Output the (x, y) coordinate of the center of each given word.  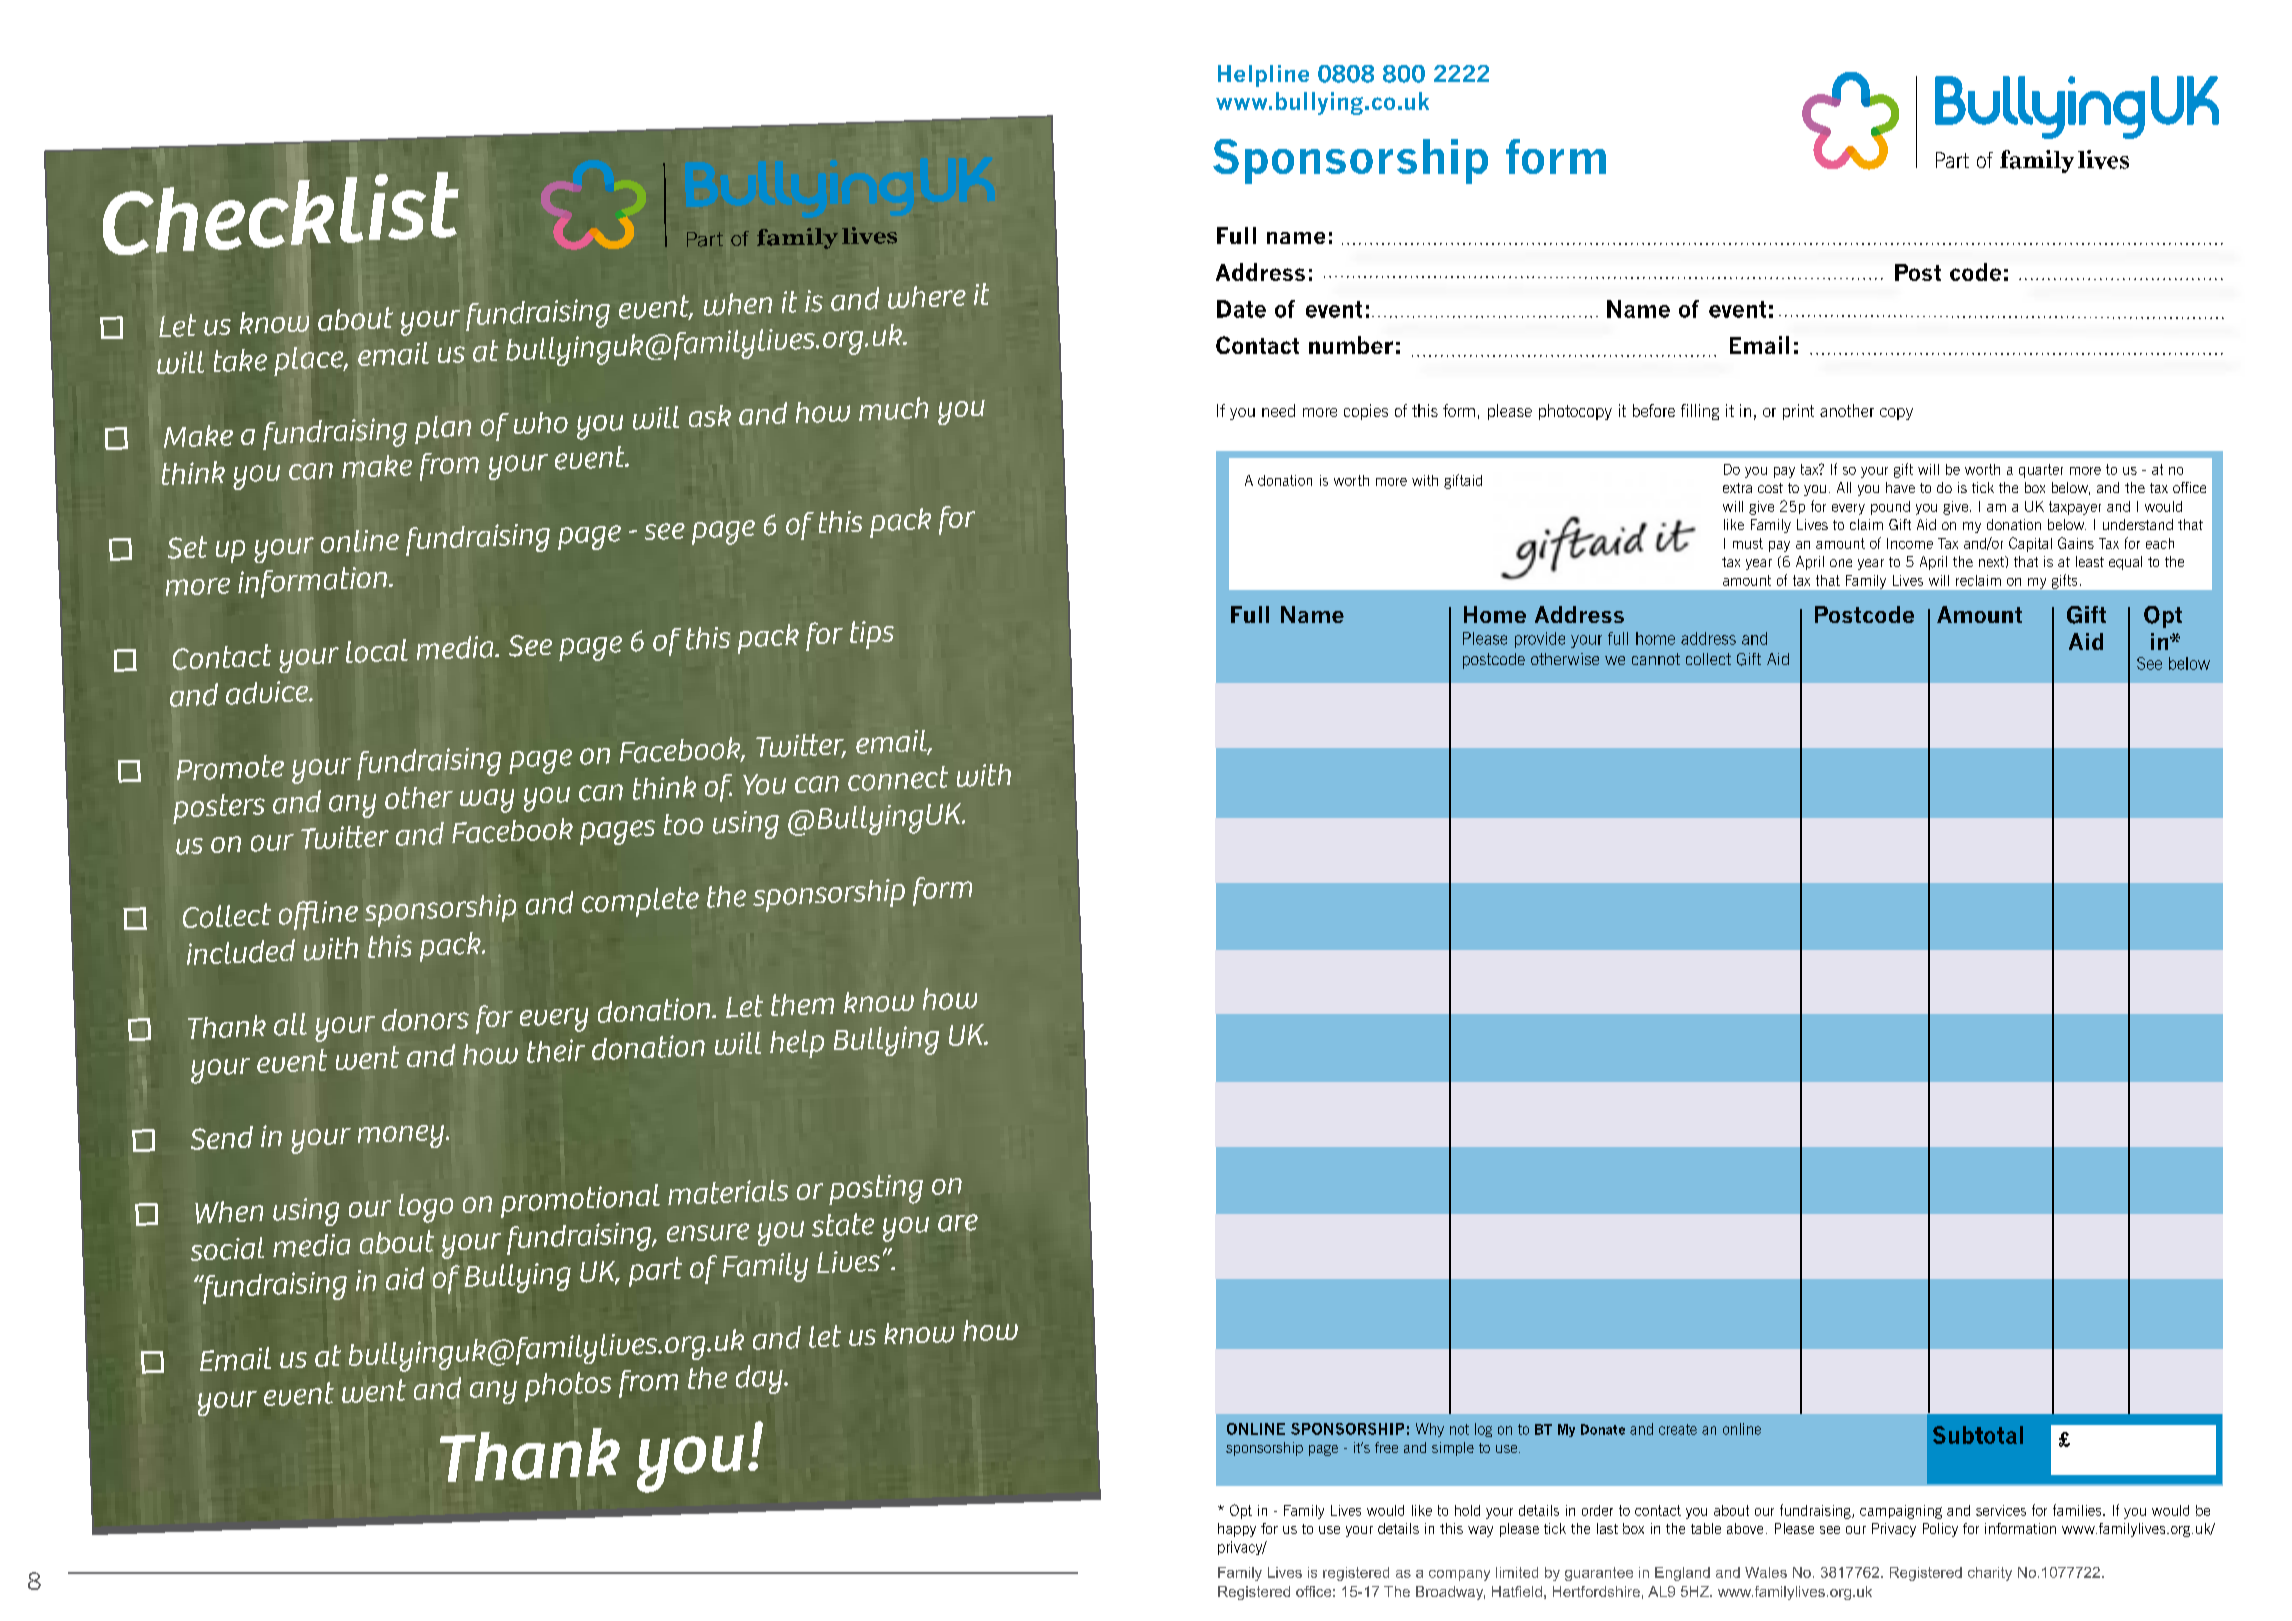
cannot (1656, 659)
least (2090, 561)
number (1351, 345)
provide (1540, 640)
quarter (2041, 471)
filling (1700, 412)
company (1459, 1575)
